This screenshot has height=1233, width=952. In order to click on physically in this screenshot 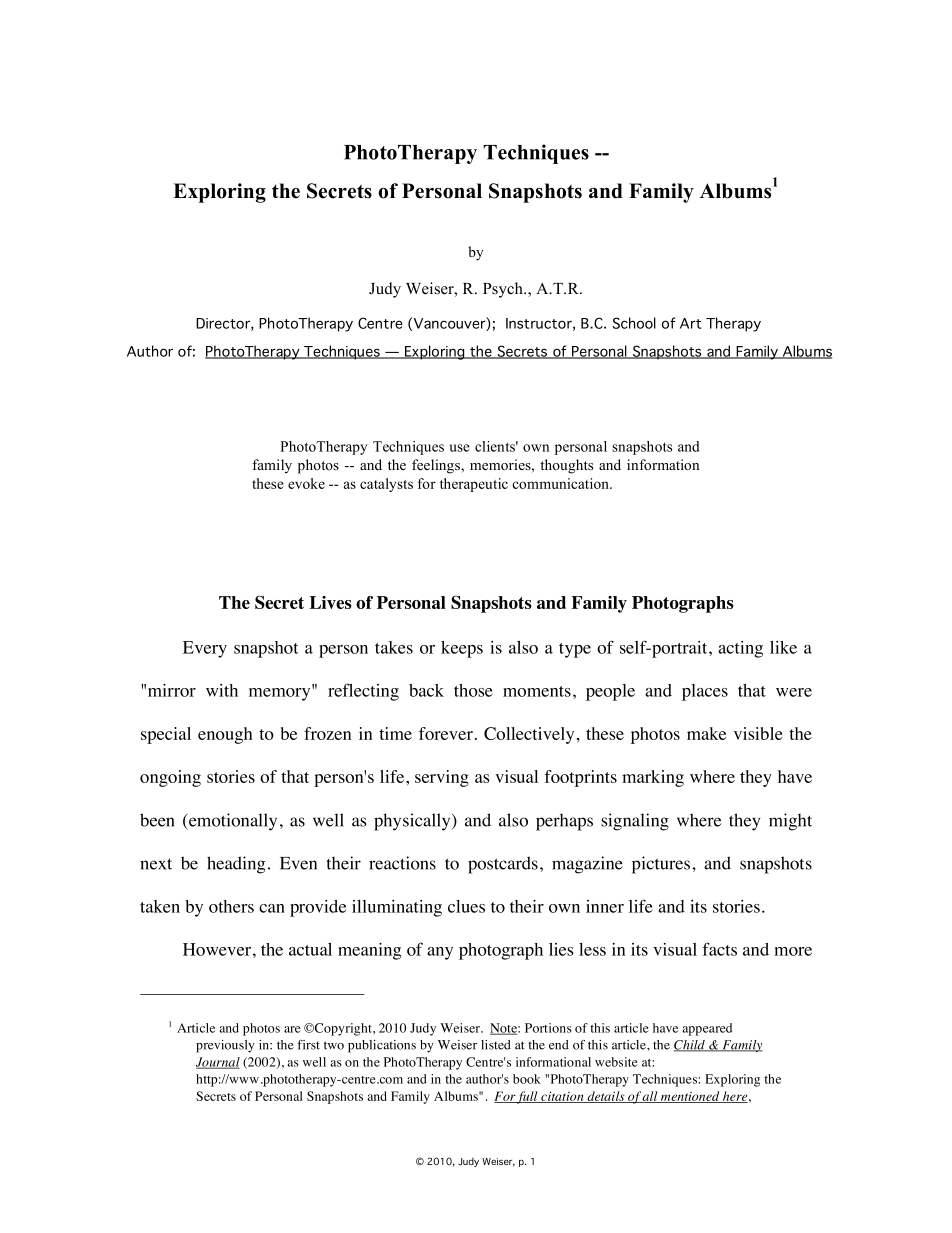, I will do `click(413, 822)`.
